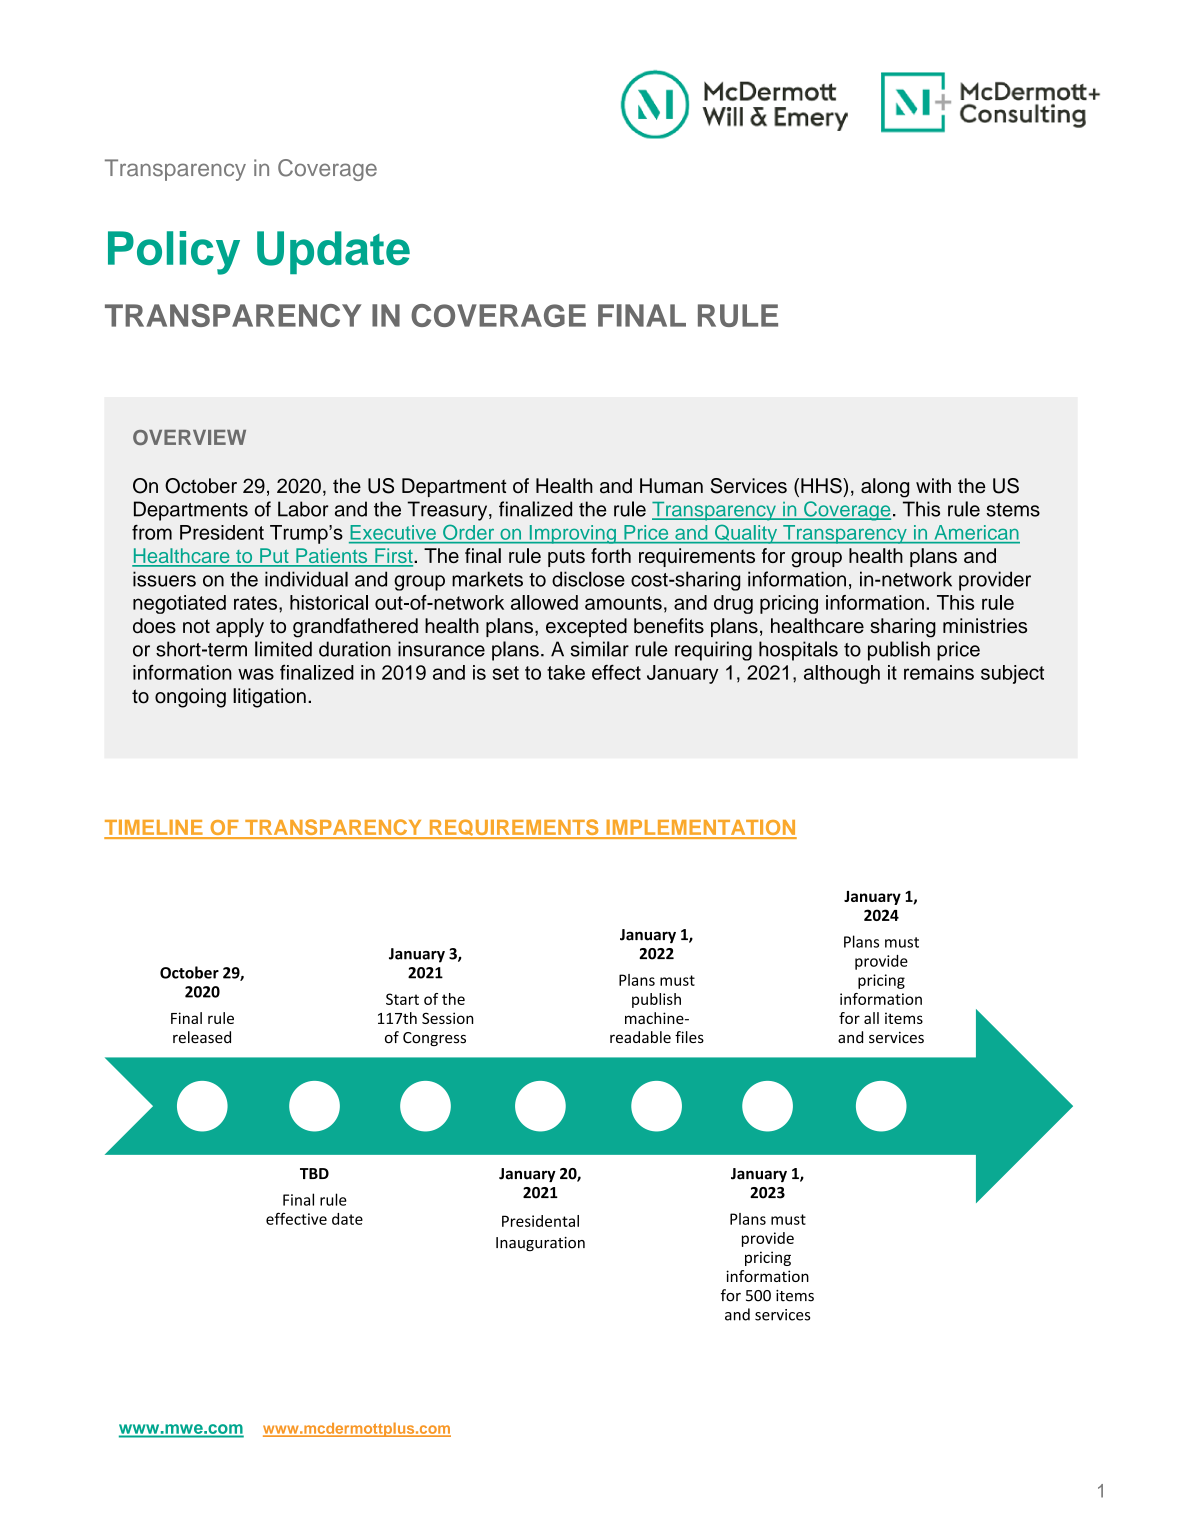  What do you see at coordinates (588, 579) in the document?
I see `disclose` at bounding box center [588, 579].
